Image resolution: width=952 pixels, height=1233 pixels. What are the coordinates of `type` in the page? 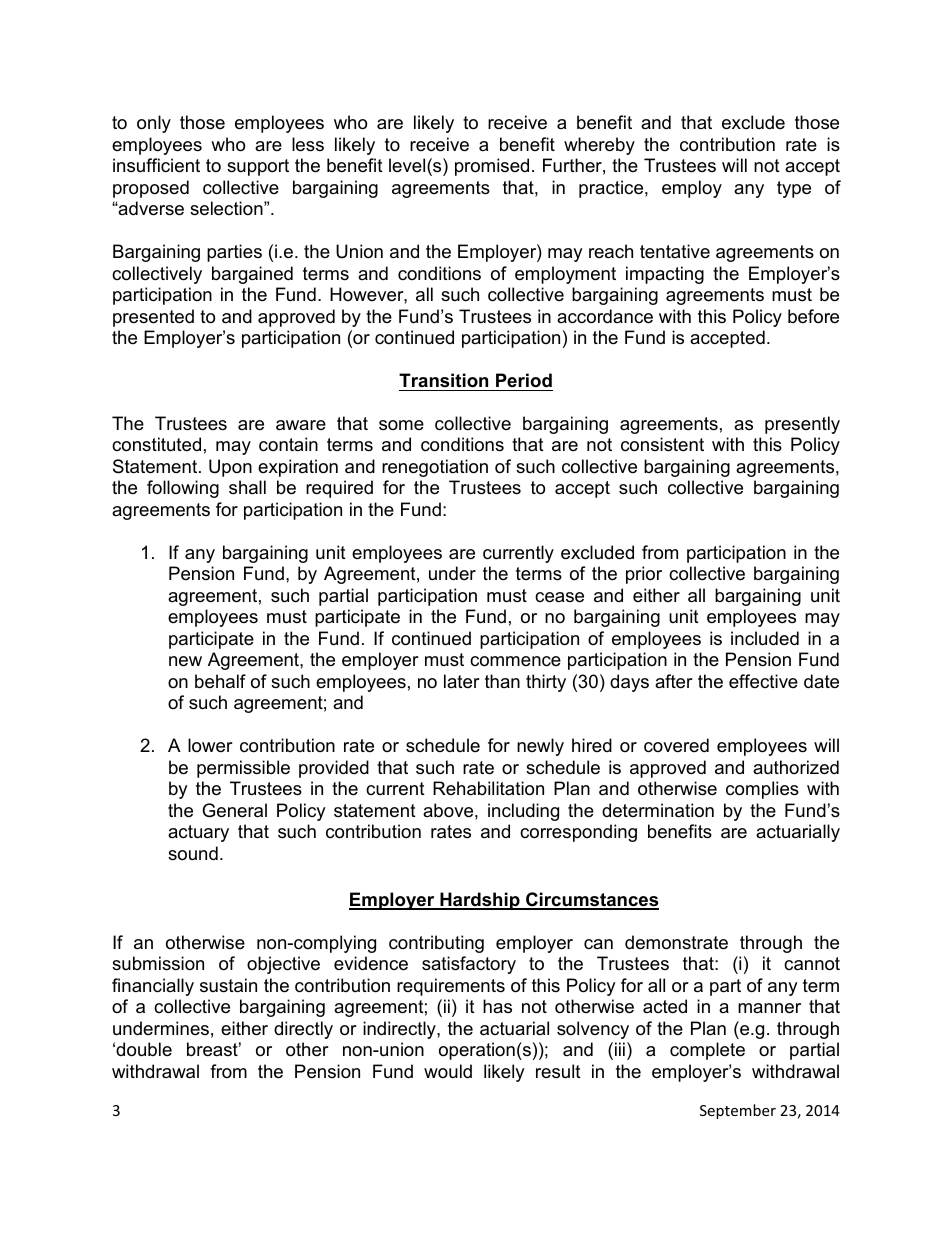 It's located at (794, 189).
